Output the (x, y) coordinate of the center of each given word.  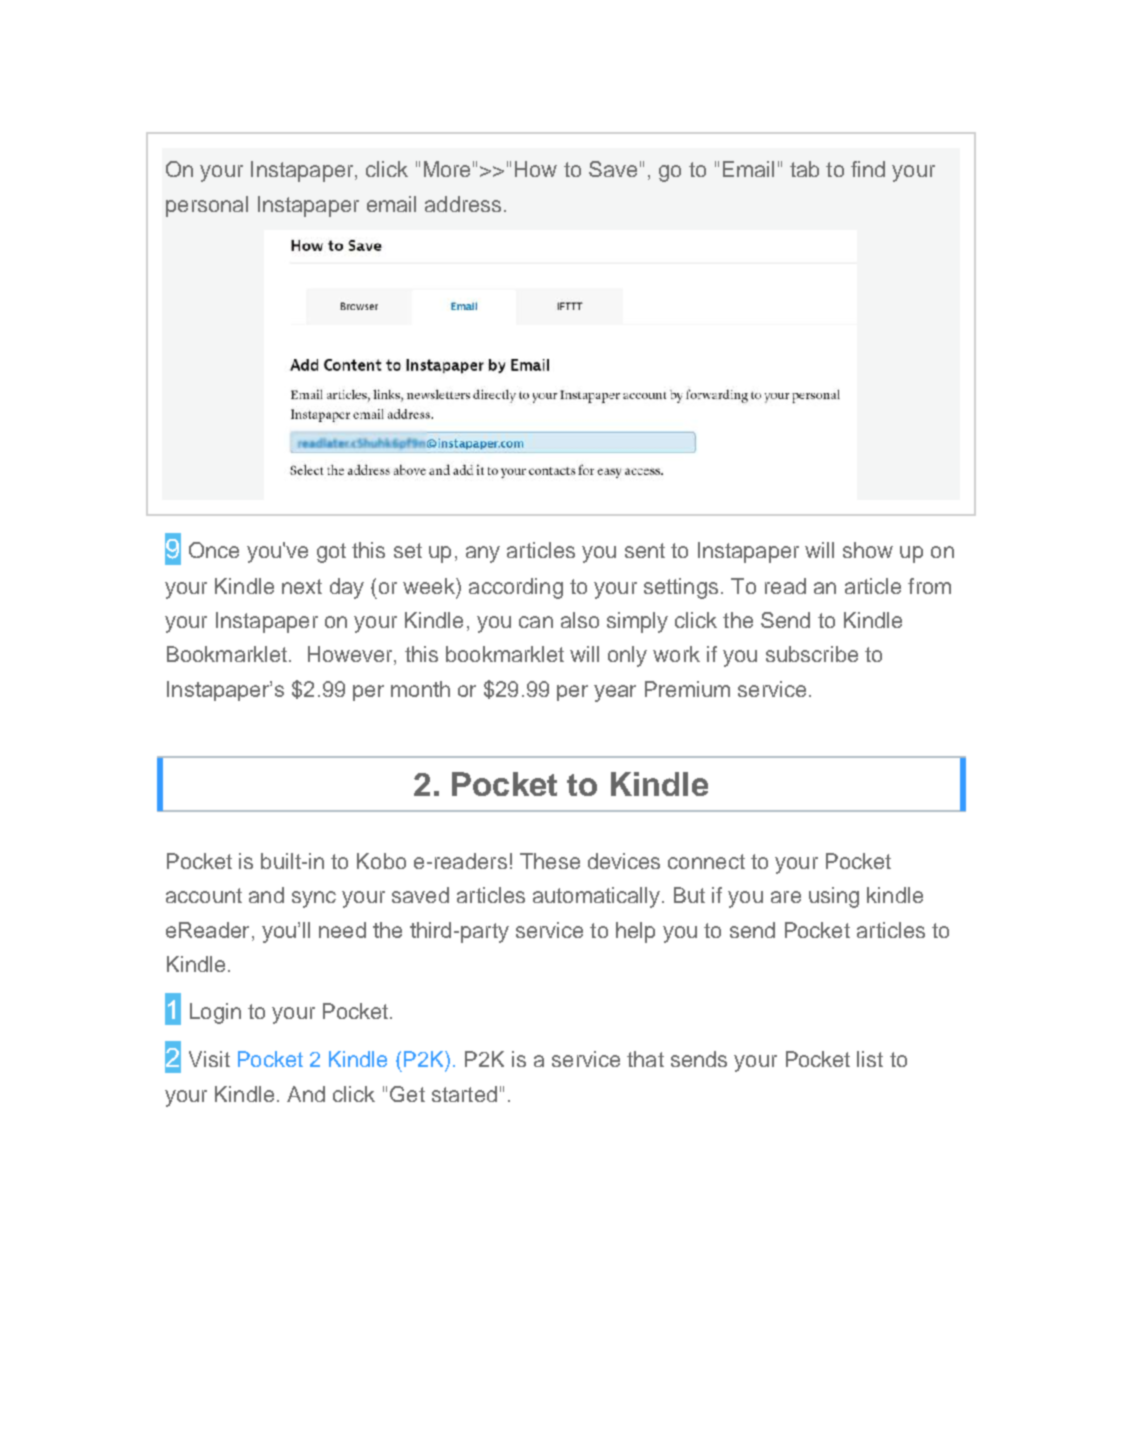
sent (645, 550)
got (331, 553)
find (868, 169)
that (645, 1059)
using (834, 897)
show (868, 550)
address (463, 204)
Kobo (381, 861)
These (550, 861)
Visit (209, 1059)
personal (207, 206)
